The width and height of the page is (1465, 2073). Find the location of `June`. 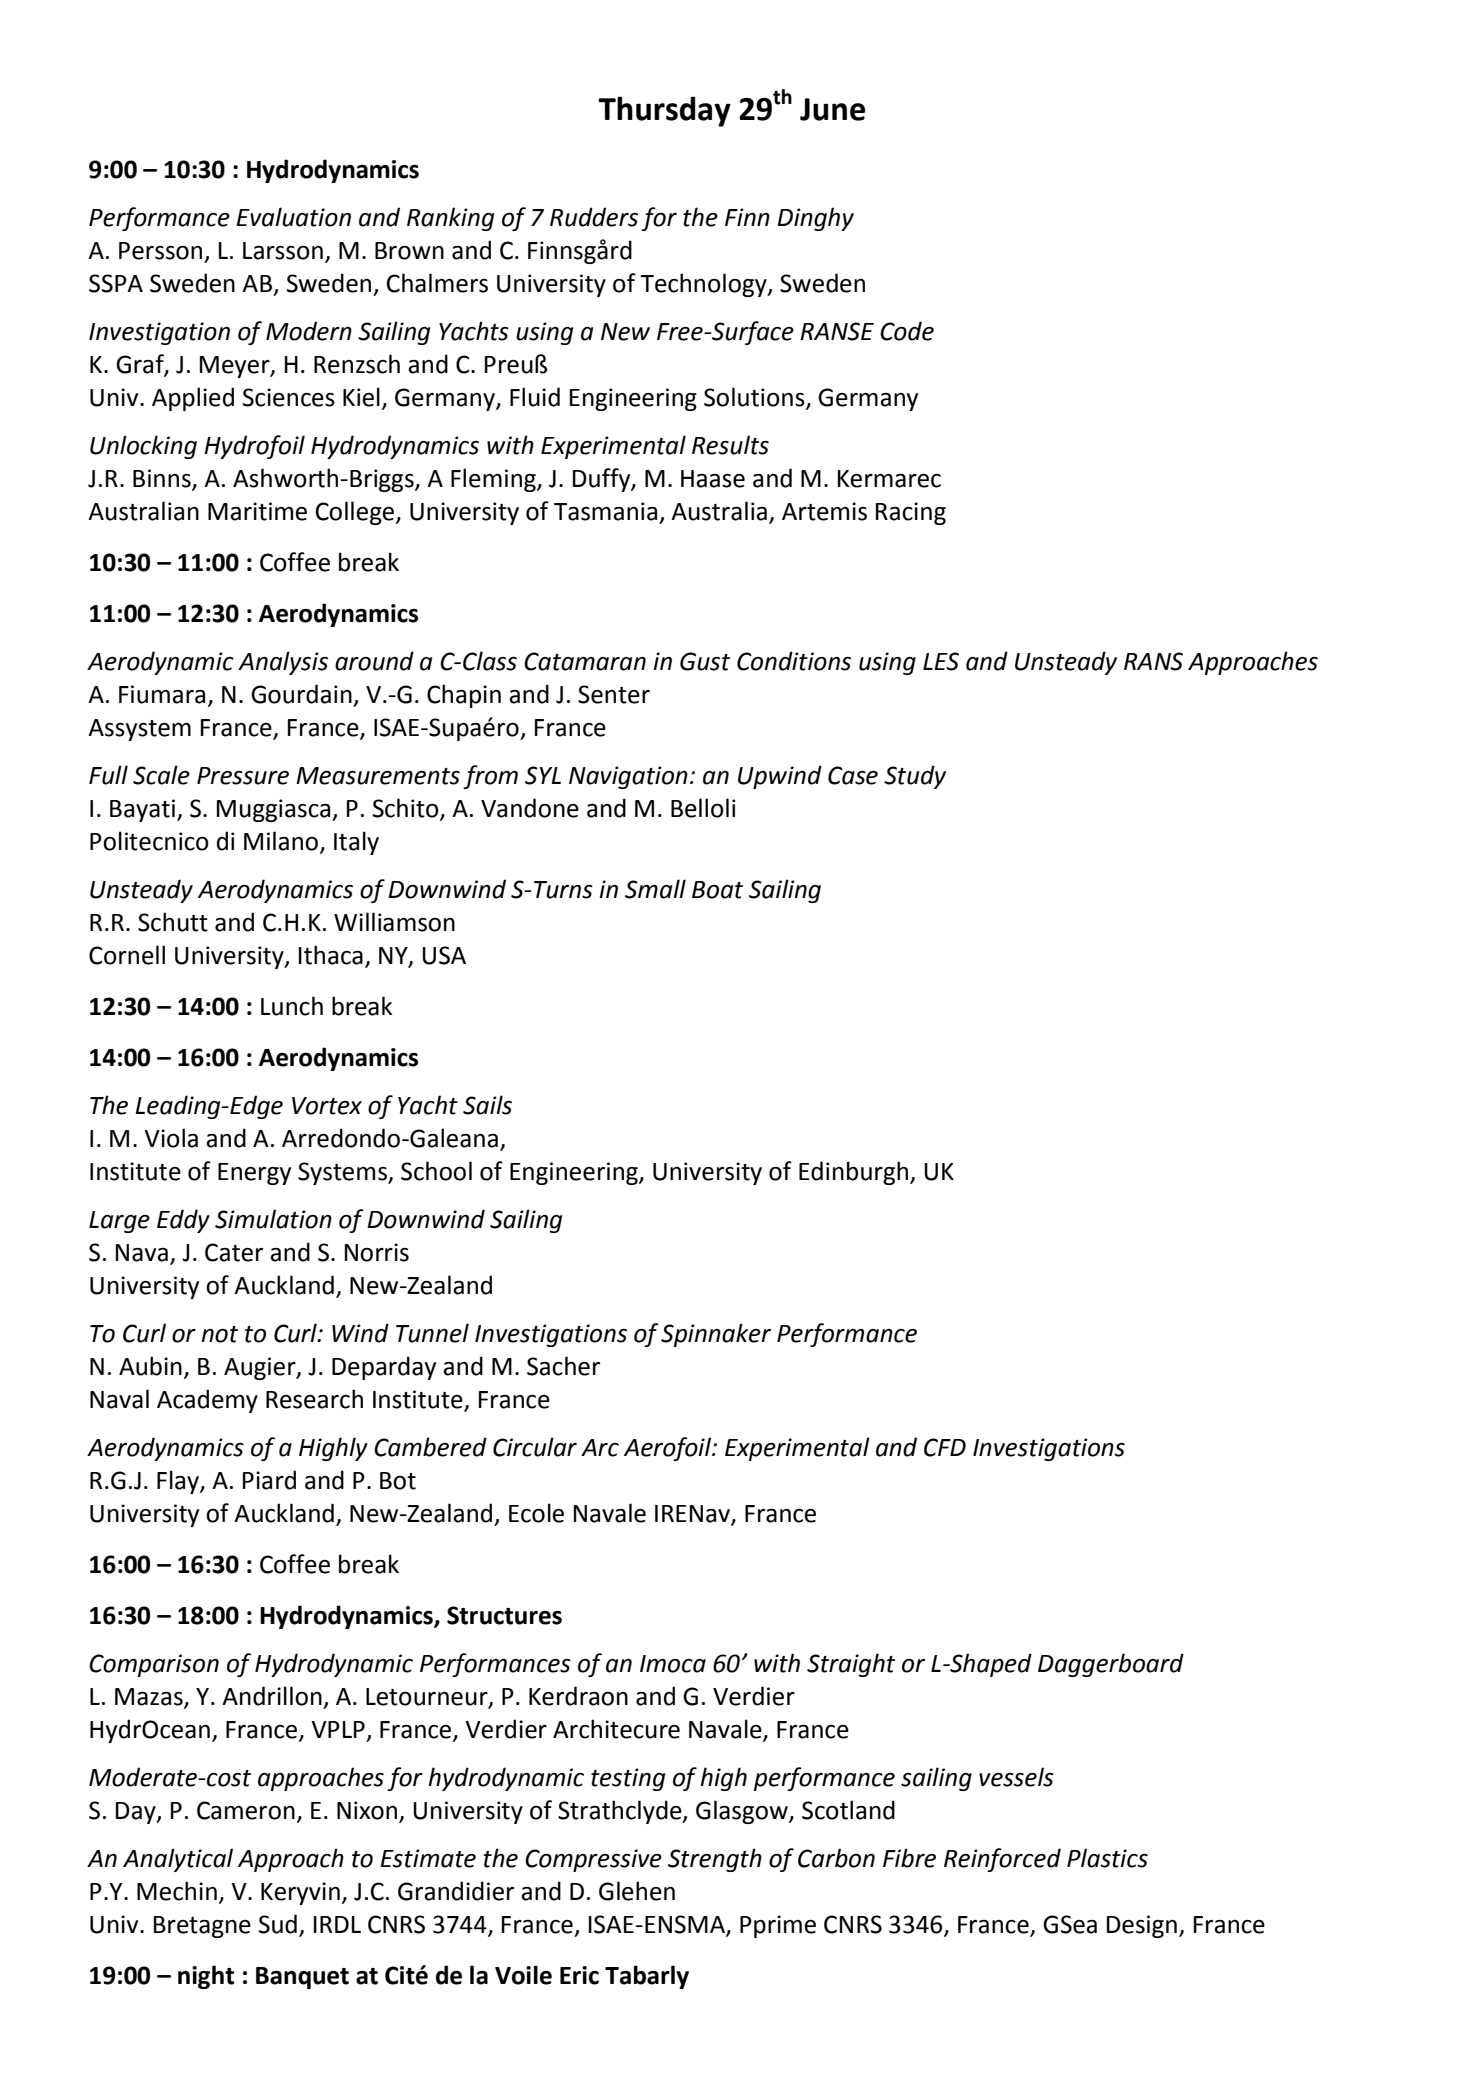

June is located at coordinates (832, 109).
